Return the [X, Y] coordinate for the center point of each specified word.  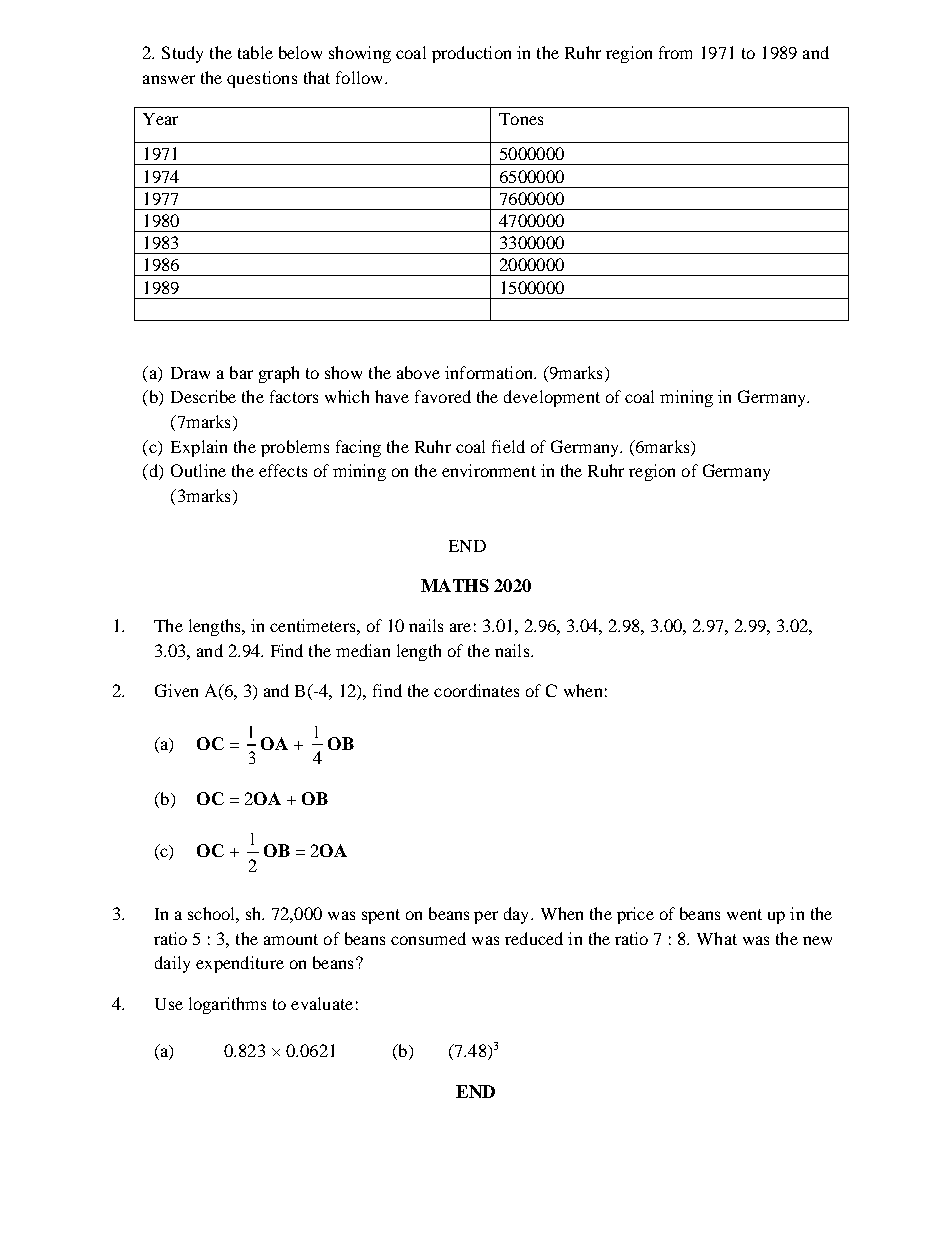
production [471, 54]
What [717, 938]
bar [241, 372]
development [552, 398]
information [490, 372]
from [675, 52]
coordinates [476, 690]
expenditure [240, 964]
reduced [534, 938]
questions [262, 79]
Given [176, 690]
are [460, 627]
